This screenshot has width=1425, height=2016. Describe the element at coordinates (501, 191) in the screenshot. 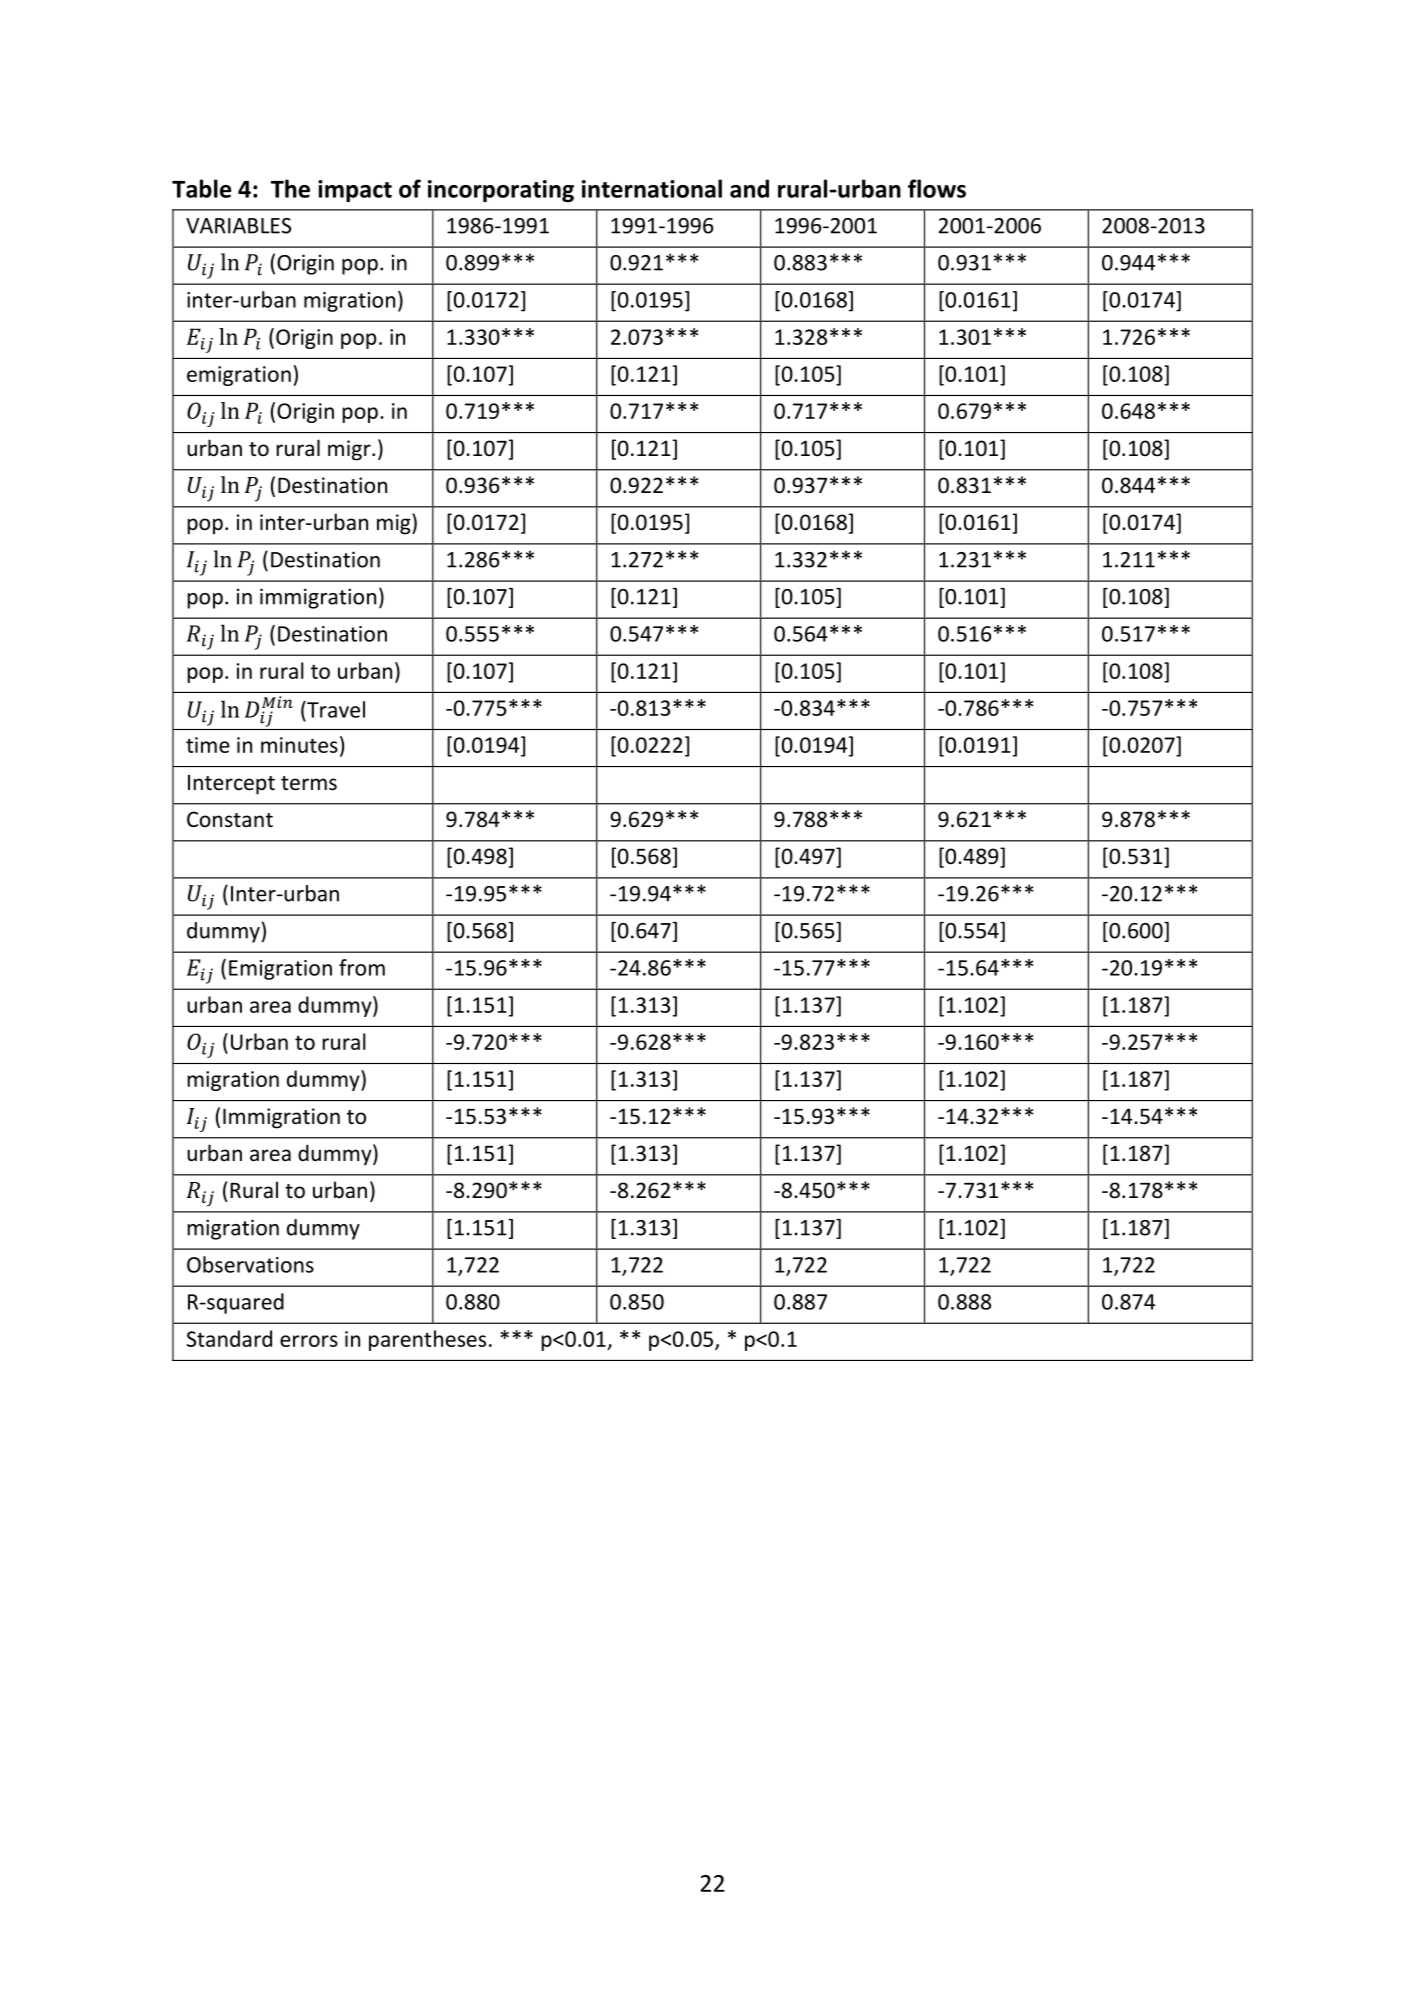

I see `incorporating` at that location.
